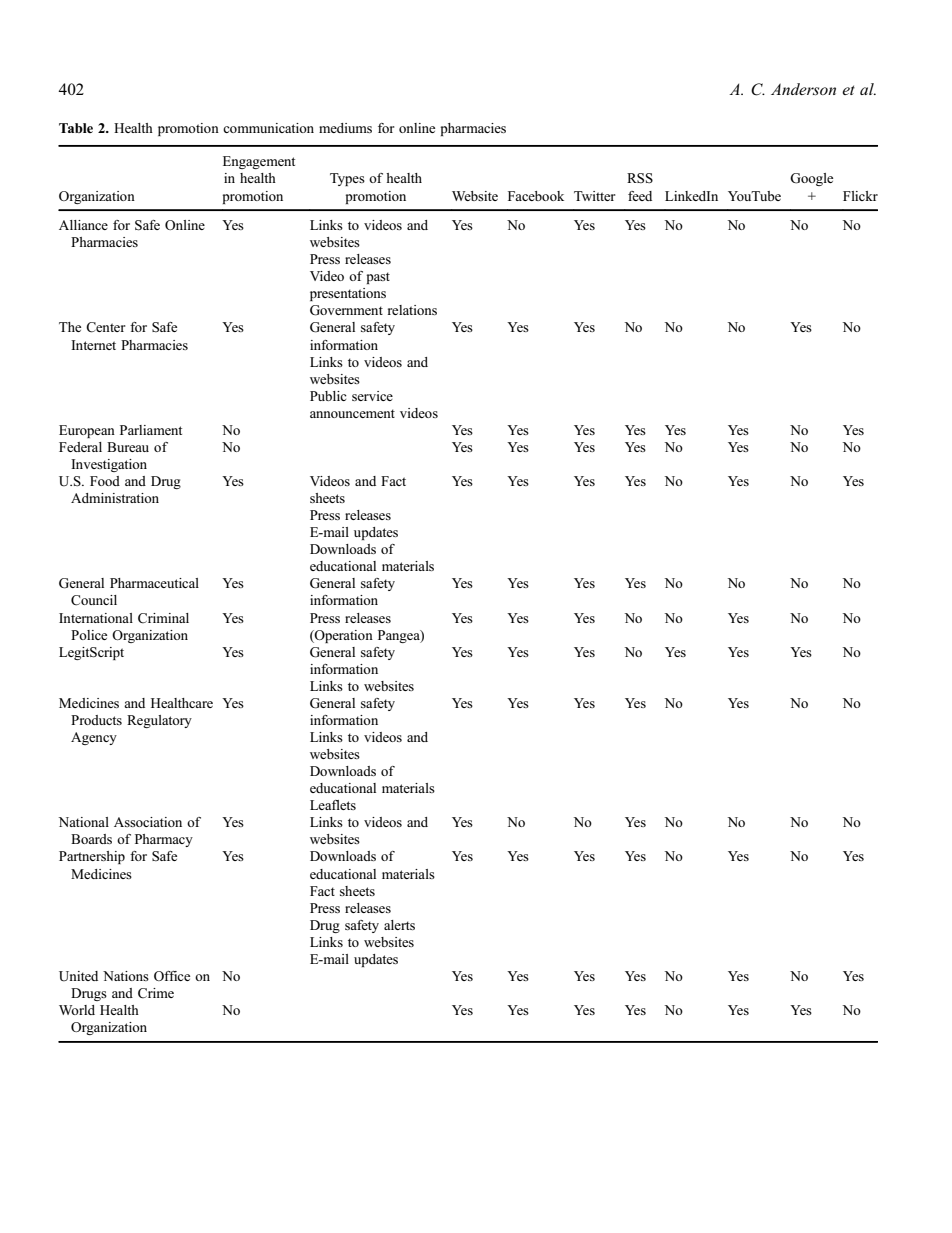 The height and width of the screenshot is (1233, 952). What do you see at coordinates (399, 925) in the screenshot?
I see `alerts` at bounding box center [399, 925].
